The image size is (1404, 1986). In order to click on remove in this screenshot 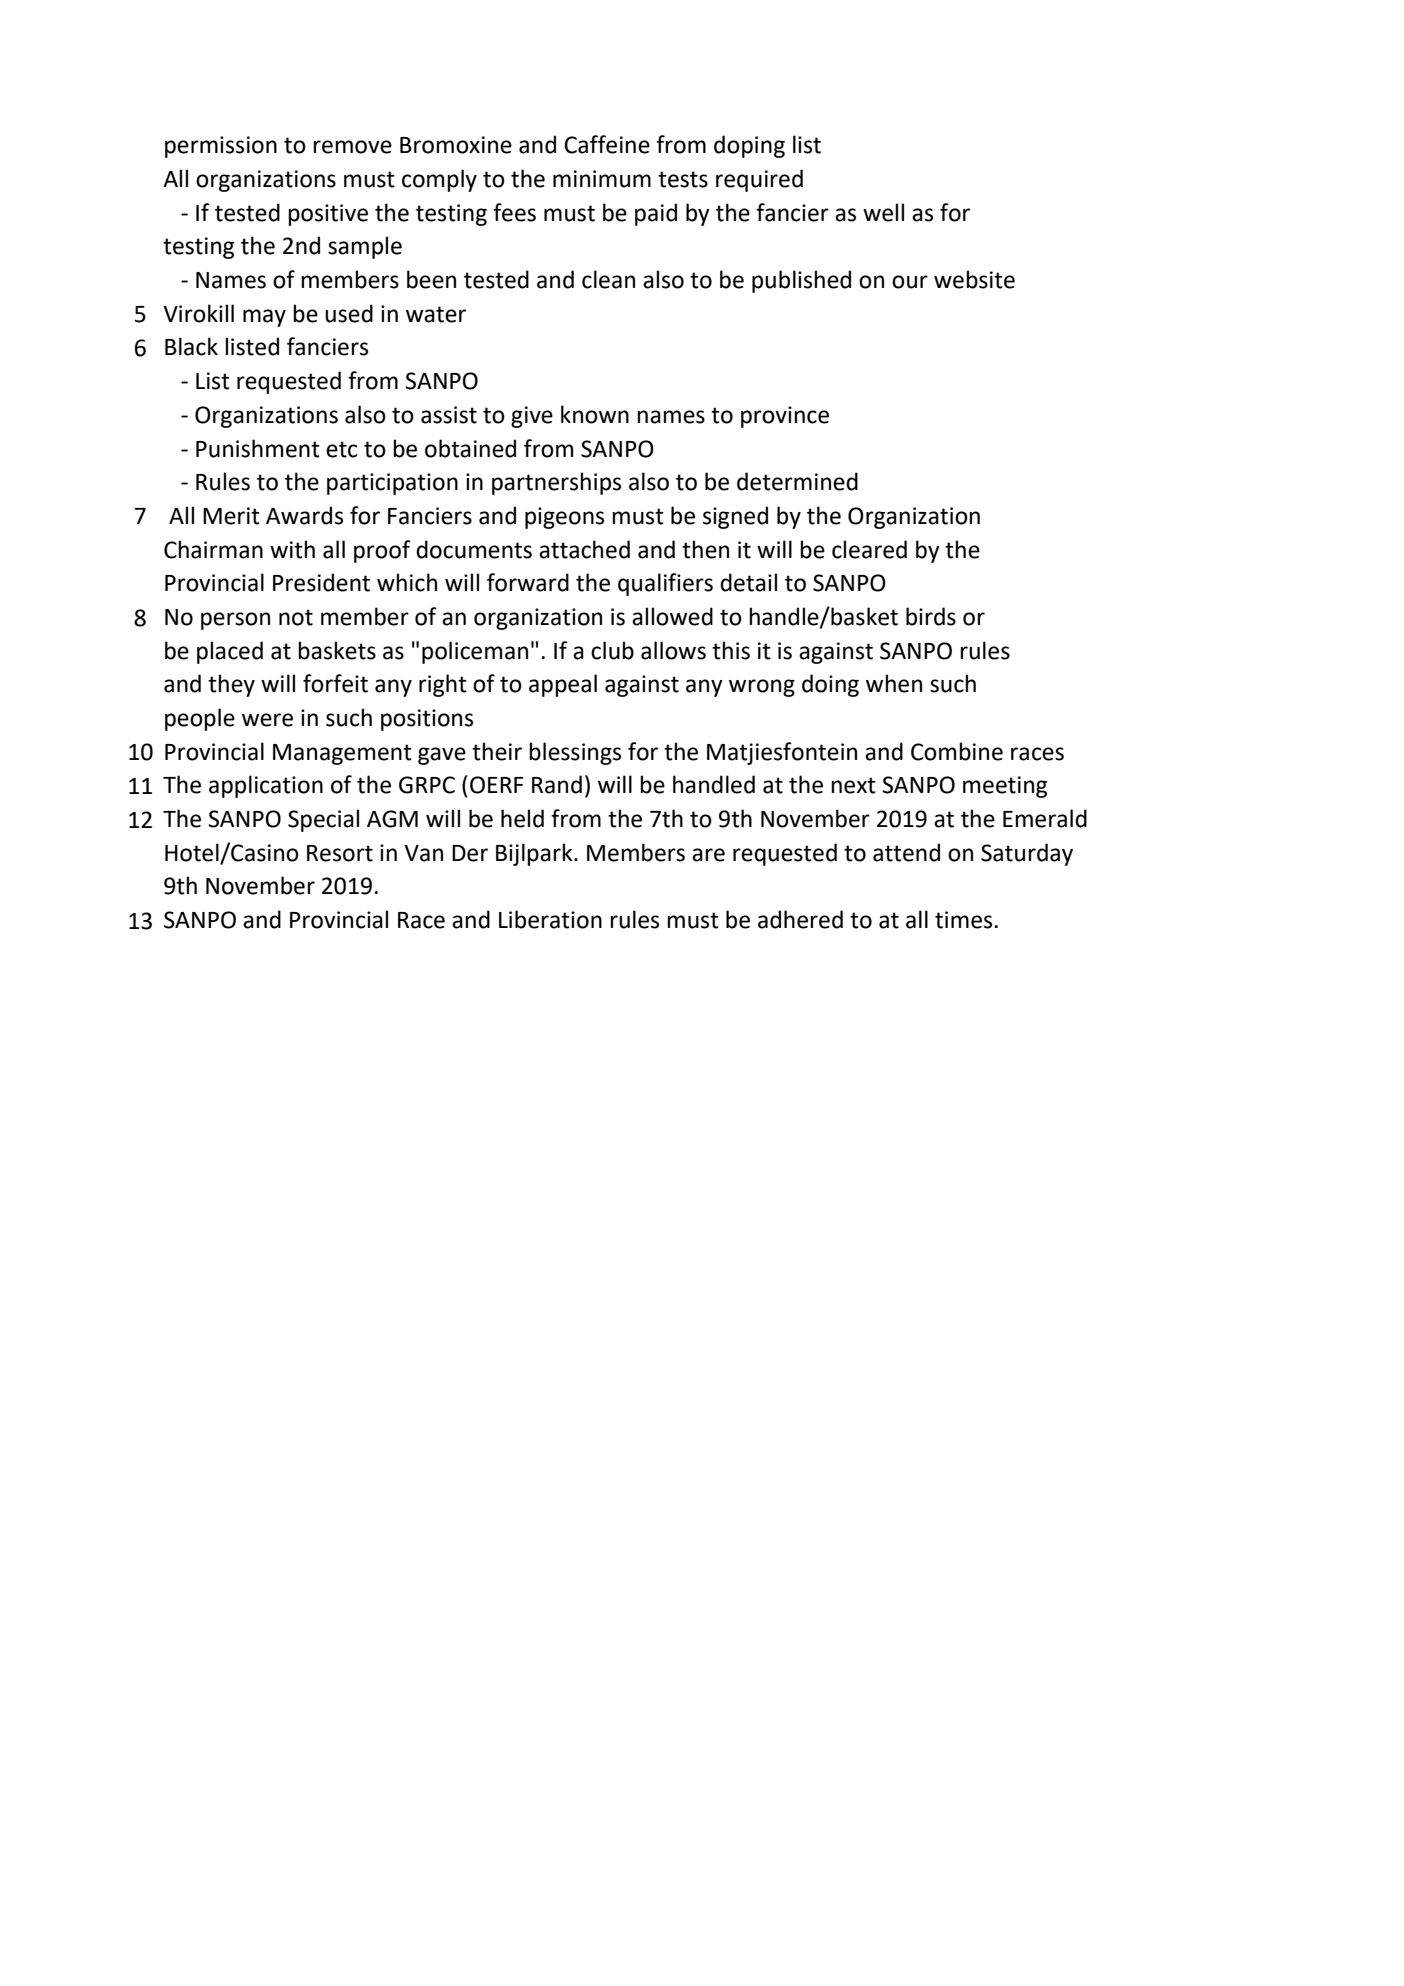, I will do `click(352, 147)`.
